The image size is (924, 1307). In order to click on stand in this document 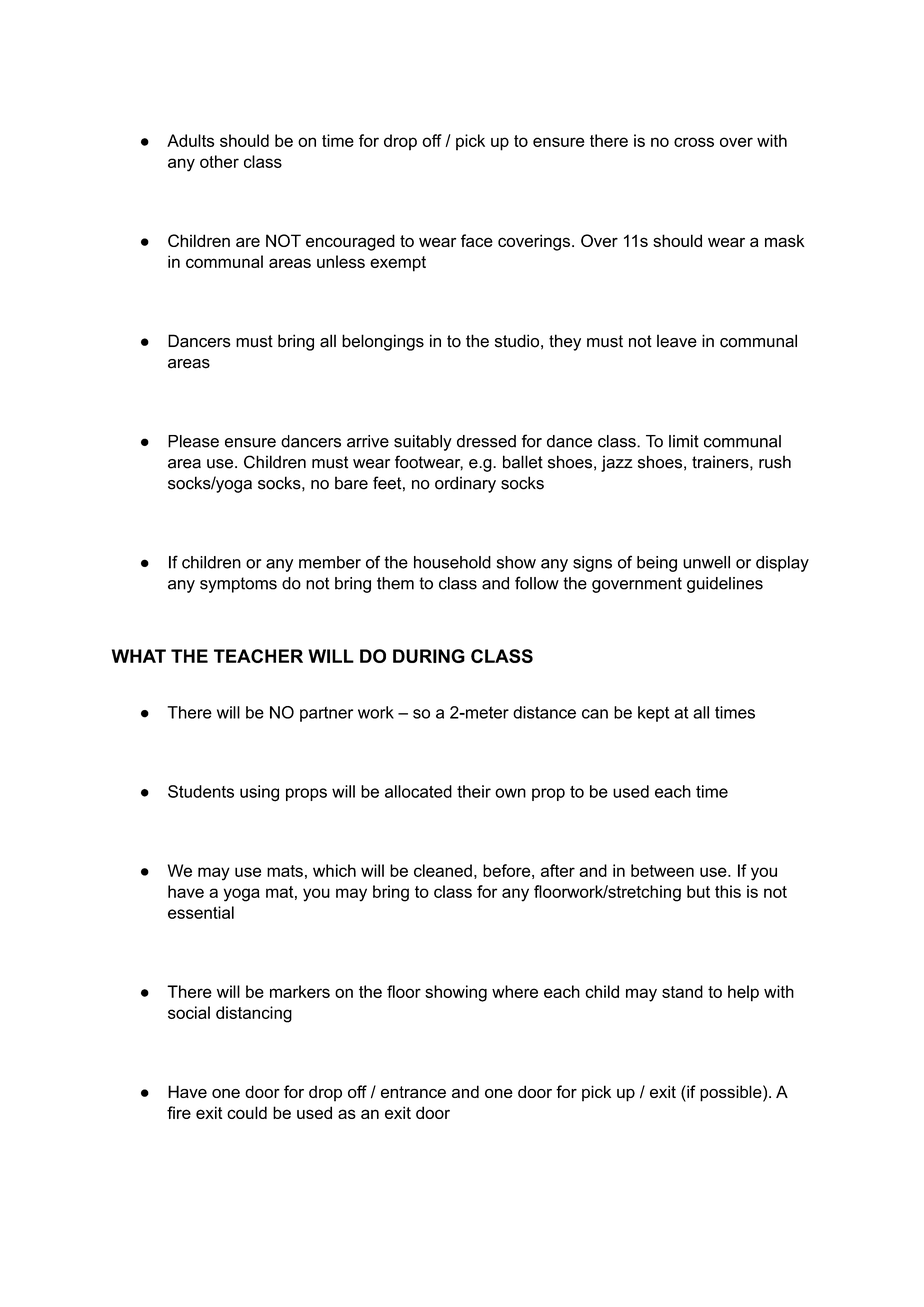, I will do `click(682, 991)`.
